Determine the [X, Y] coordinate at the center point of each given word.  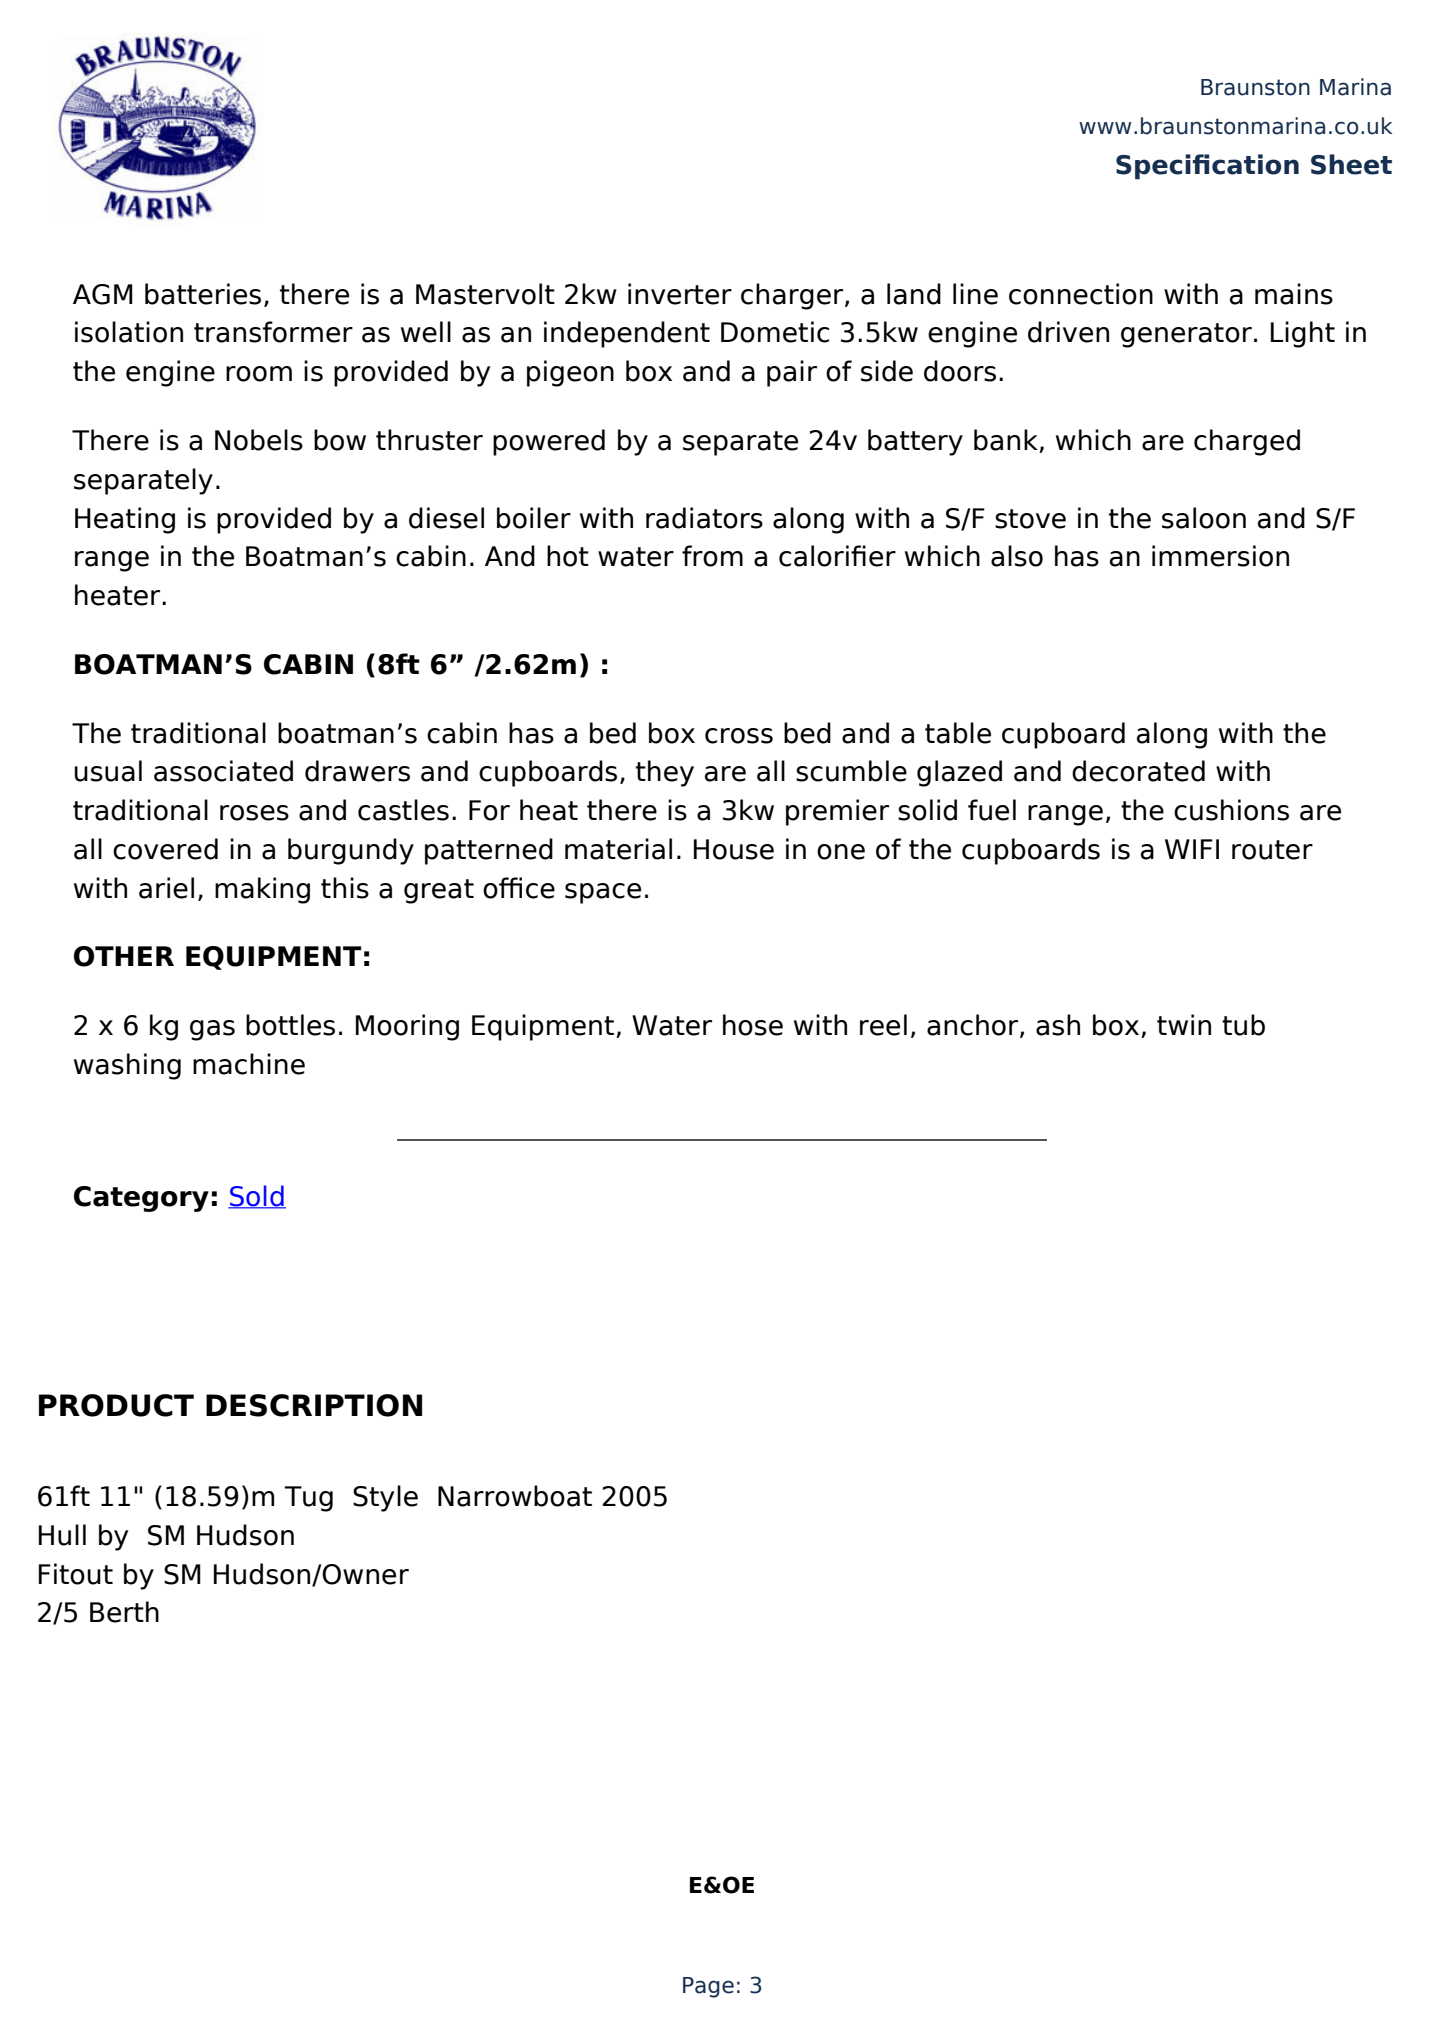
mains [1294, 294]
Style [385, 1498]
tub [1243, 1025]
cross [739, 736]
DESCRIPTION [314, 1405]
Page [708, 1987]
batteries [203, 294]
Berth [124, 1612]
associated [223, 771]
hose [753, 1025]
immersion [1220, 556]
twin [1184, 1024]
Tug [308, 1499]
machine [249, 1064]
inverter [680, 294]
